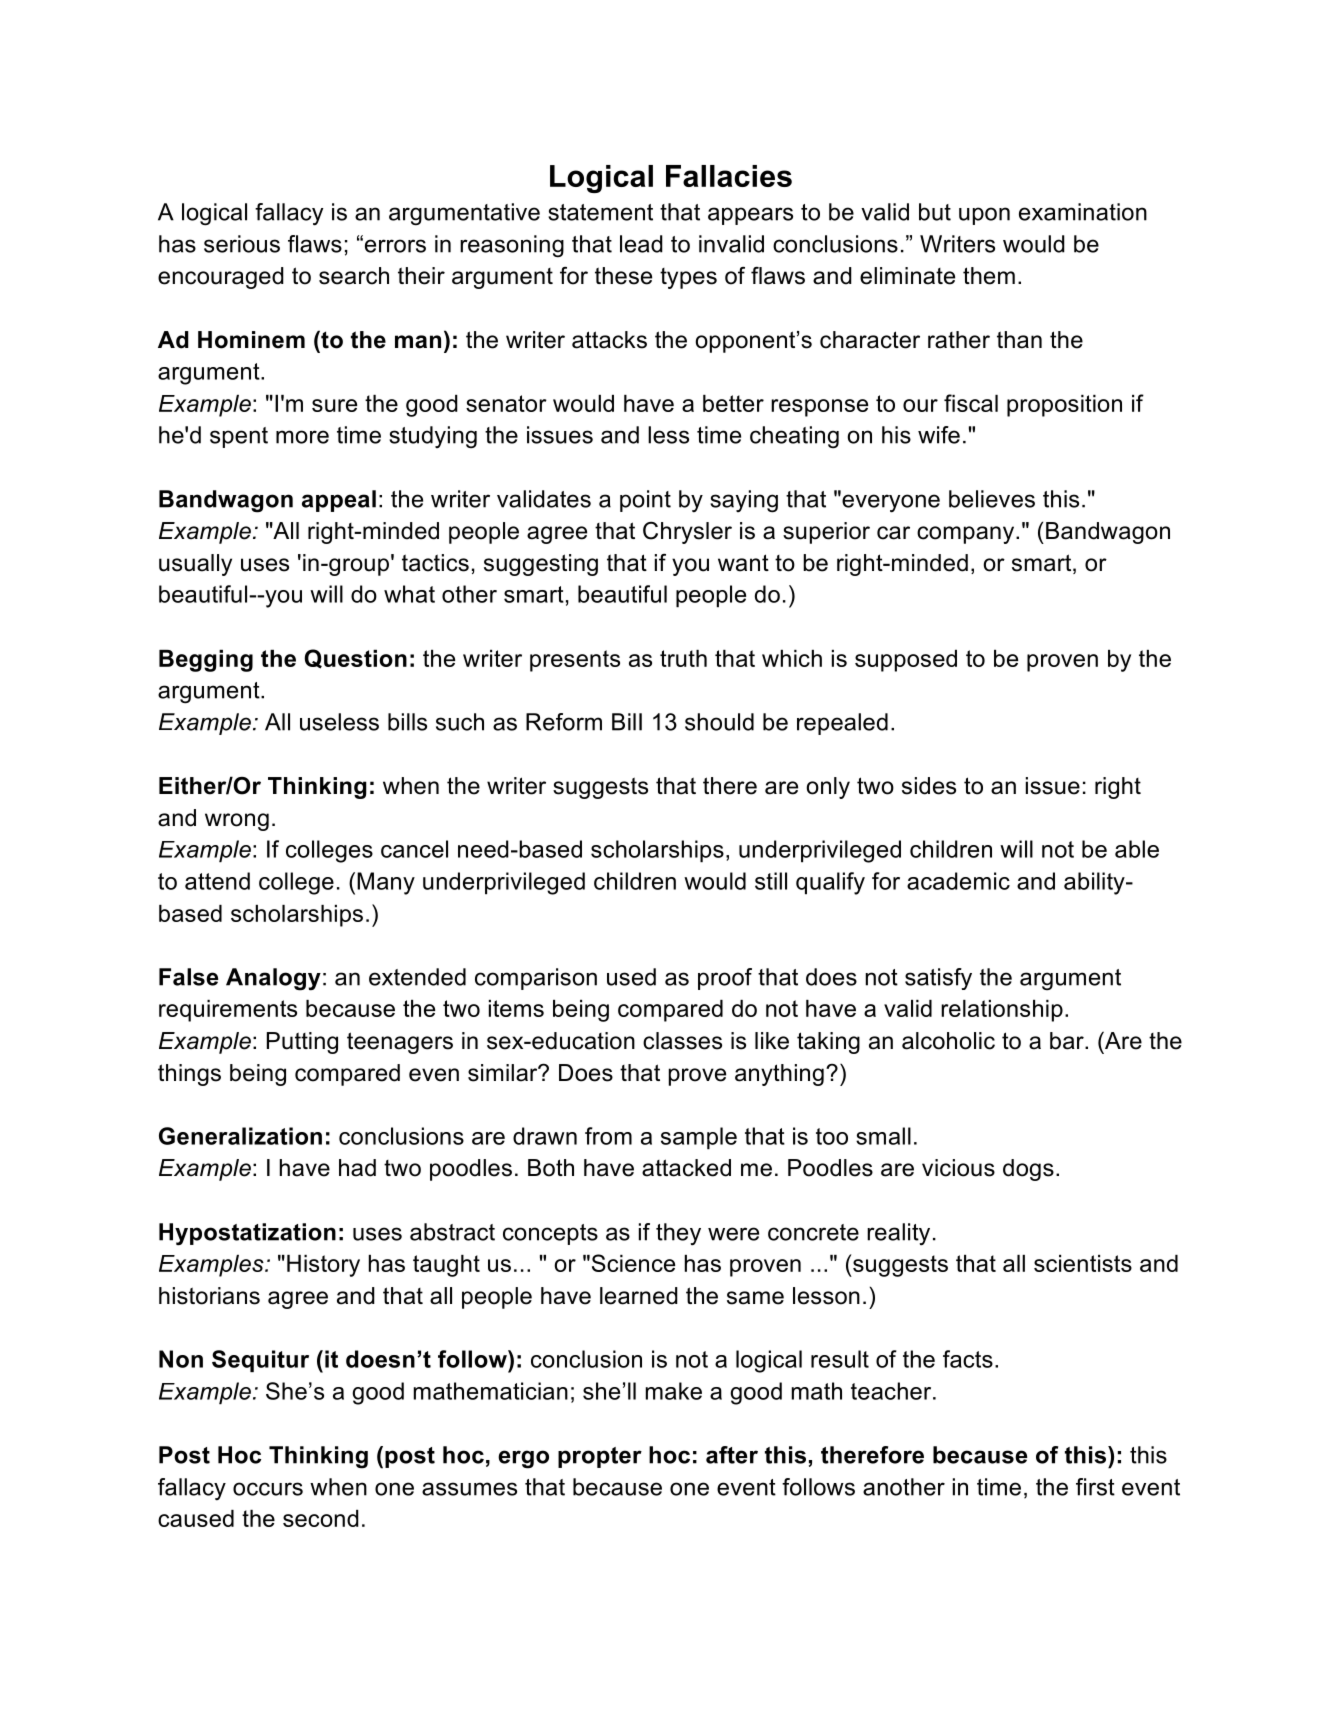 The image size is (1341, 1735). I want to click on upon, so click(984, 216).
